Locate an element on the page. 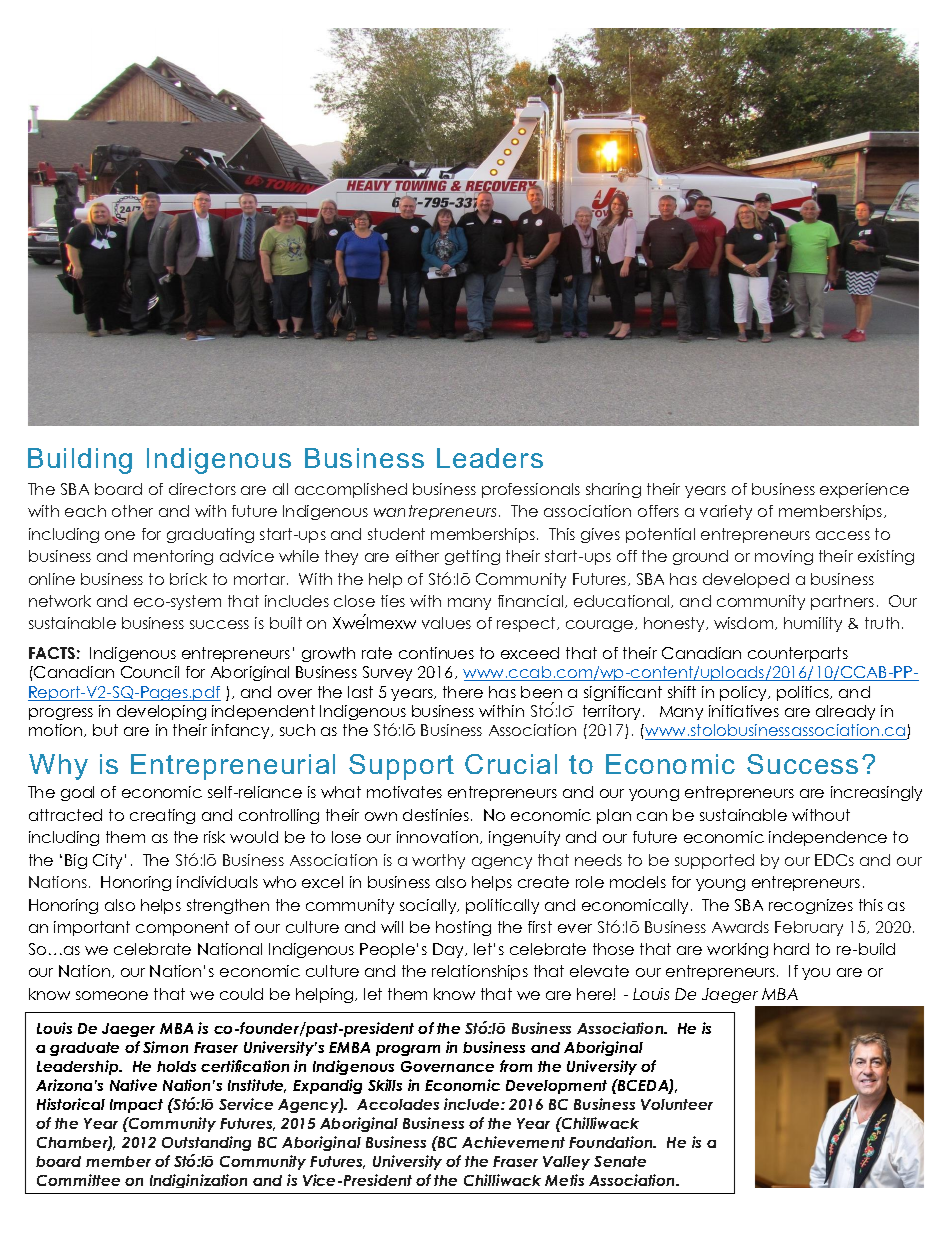 This document has height=1233, width=952. Outstanding is located at coordinates (206, 1143).
